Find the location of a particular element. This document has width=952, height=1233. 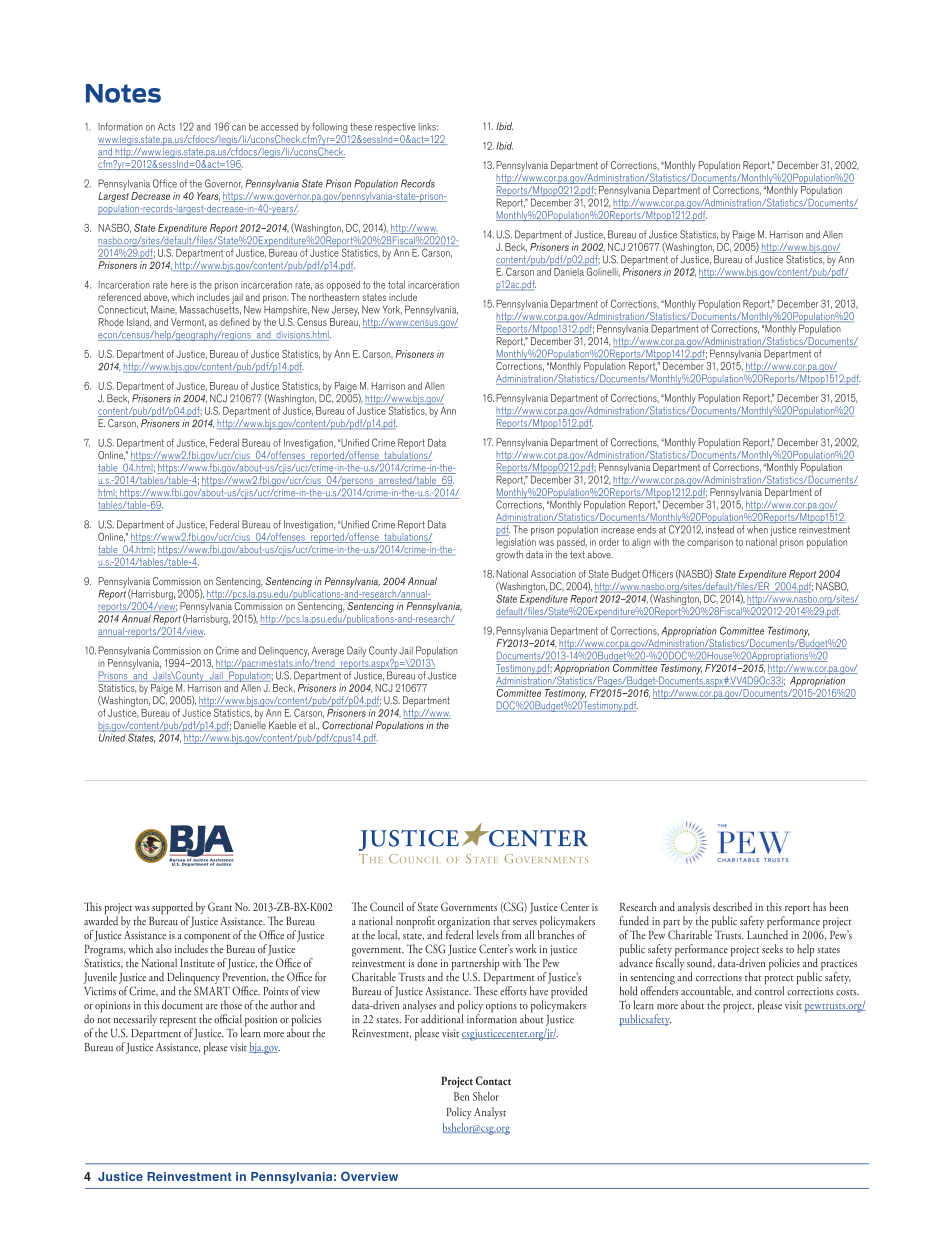

growth is located at coordinates (509, 554).
